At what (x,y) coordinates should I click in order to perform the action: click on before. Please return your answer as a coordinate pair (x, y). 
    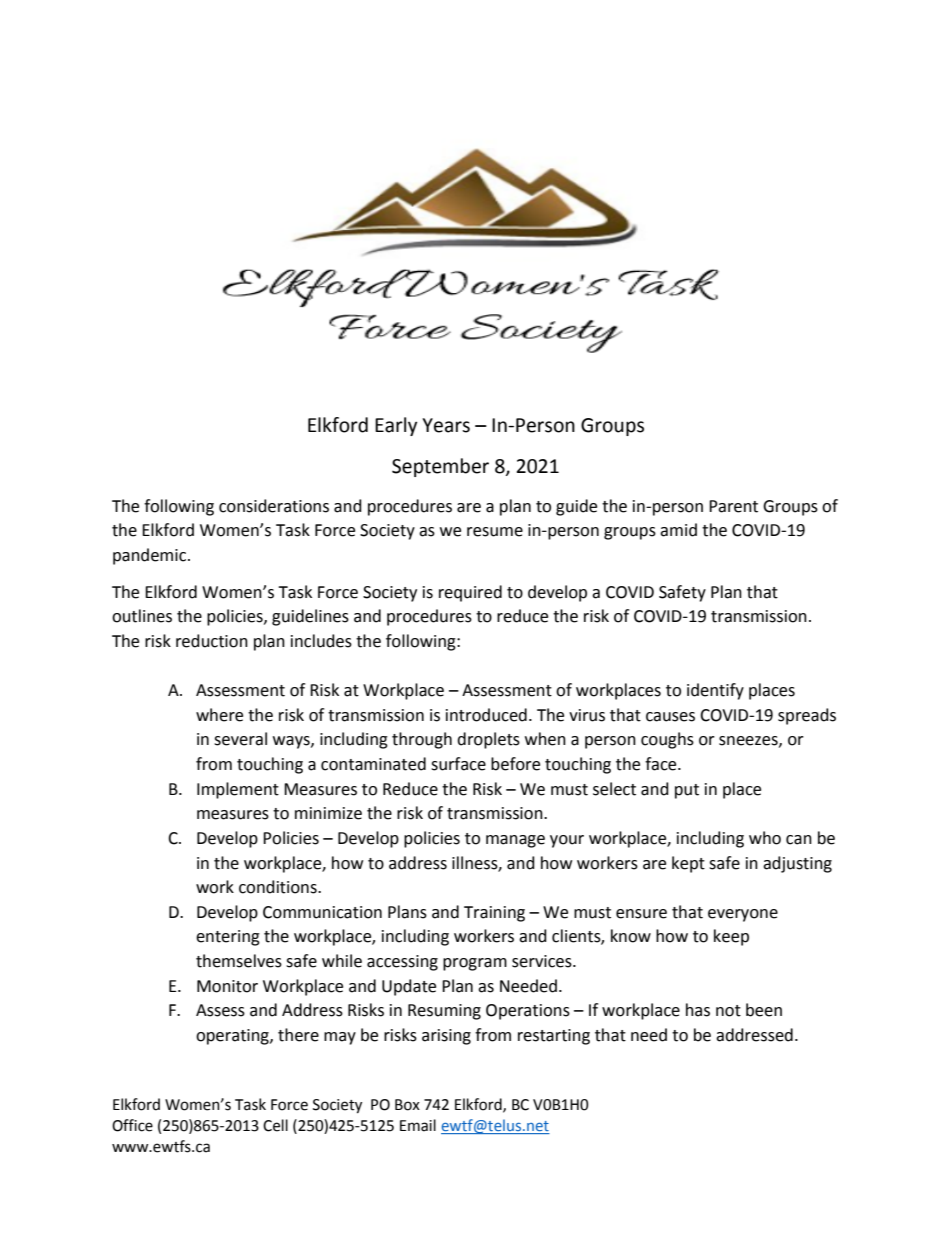
    Looking at the image, I should click on (515, 764).
